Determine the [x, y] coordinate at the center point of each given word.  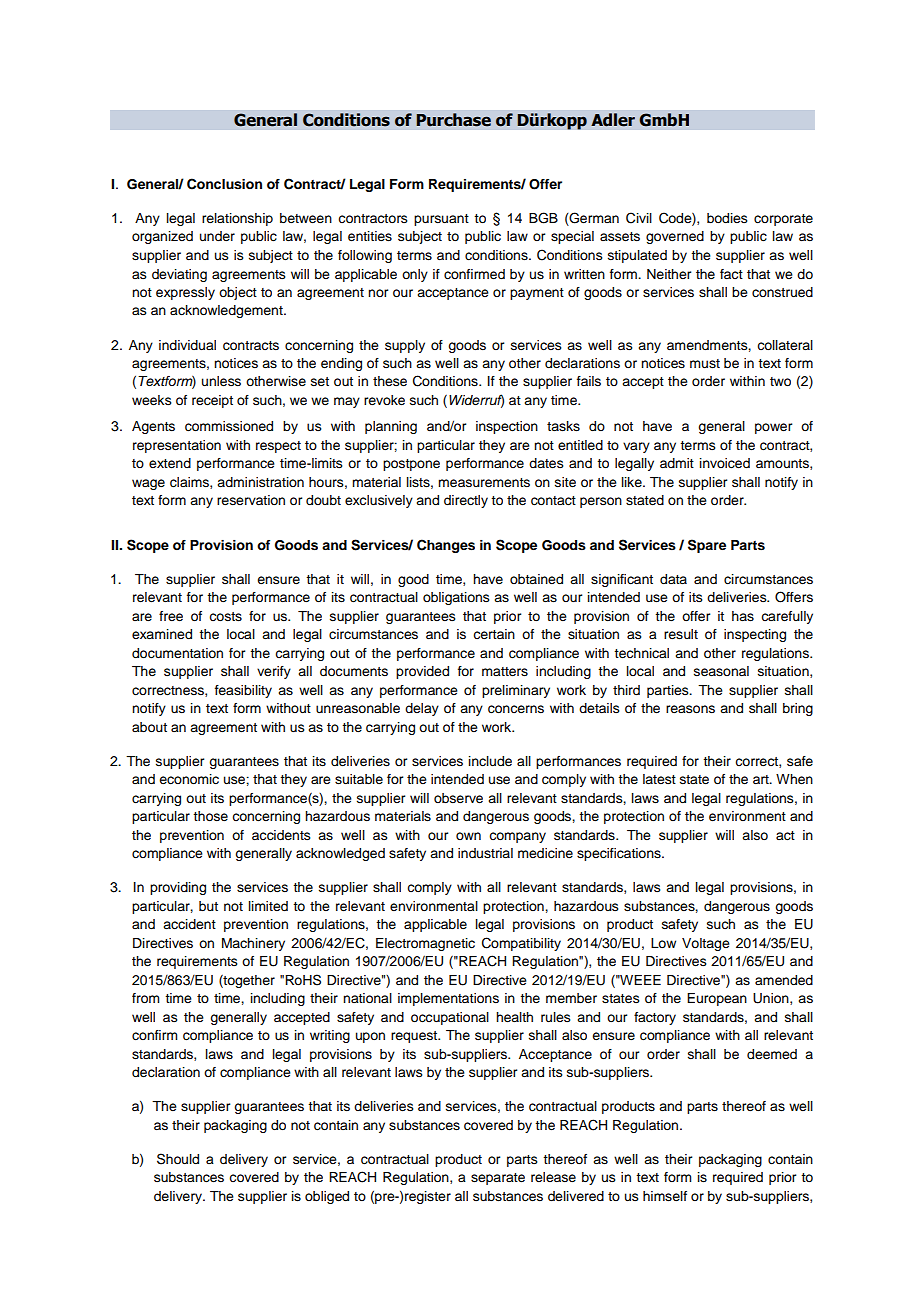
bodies [727, 218]
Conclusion [224, 184]
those [210, 816]
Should [178, 1159]
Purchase [453, 120]
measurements [484, 483]
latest [659, 779]
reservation [251, 500]
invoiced [725, 463]
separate [498, 1179]
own [468, 836]
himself [665, 1196]
